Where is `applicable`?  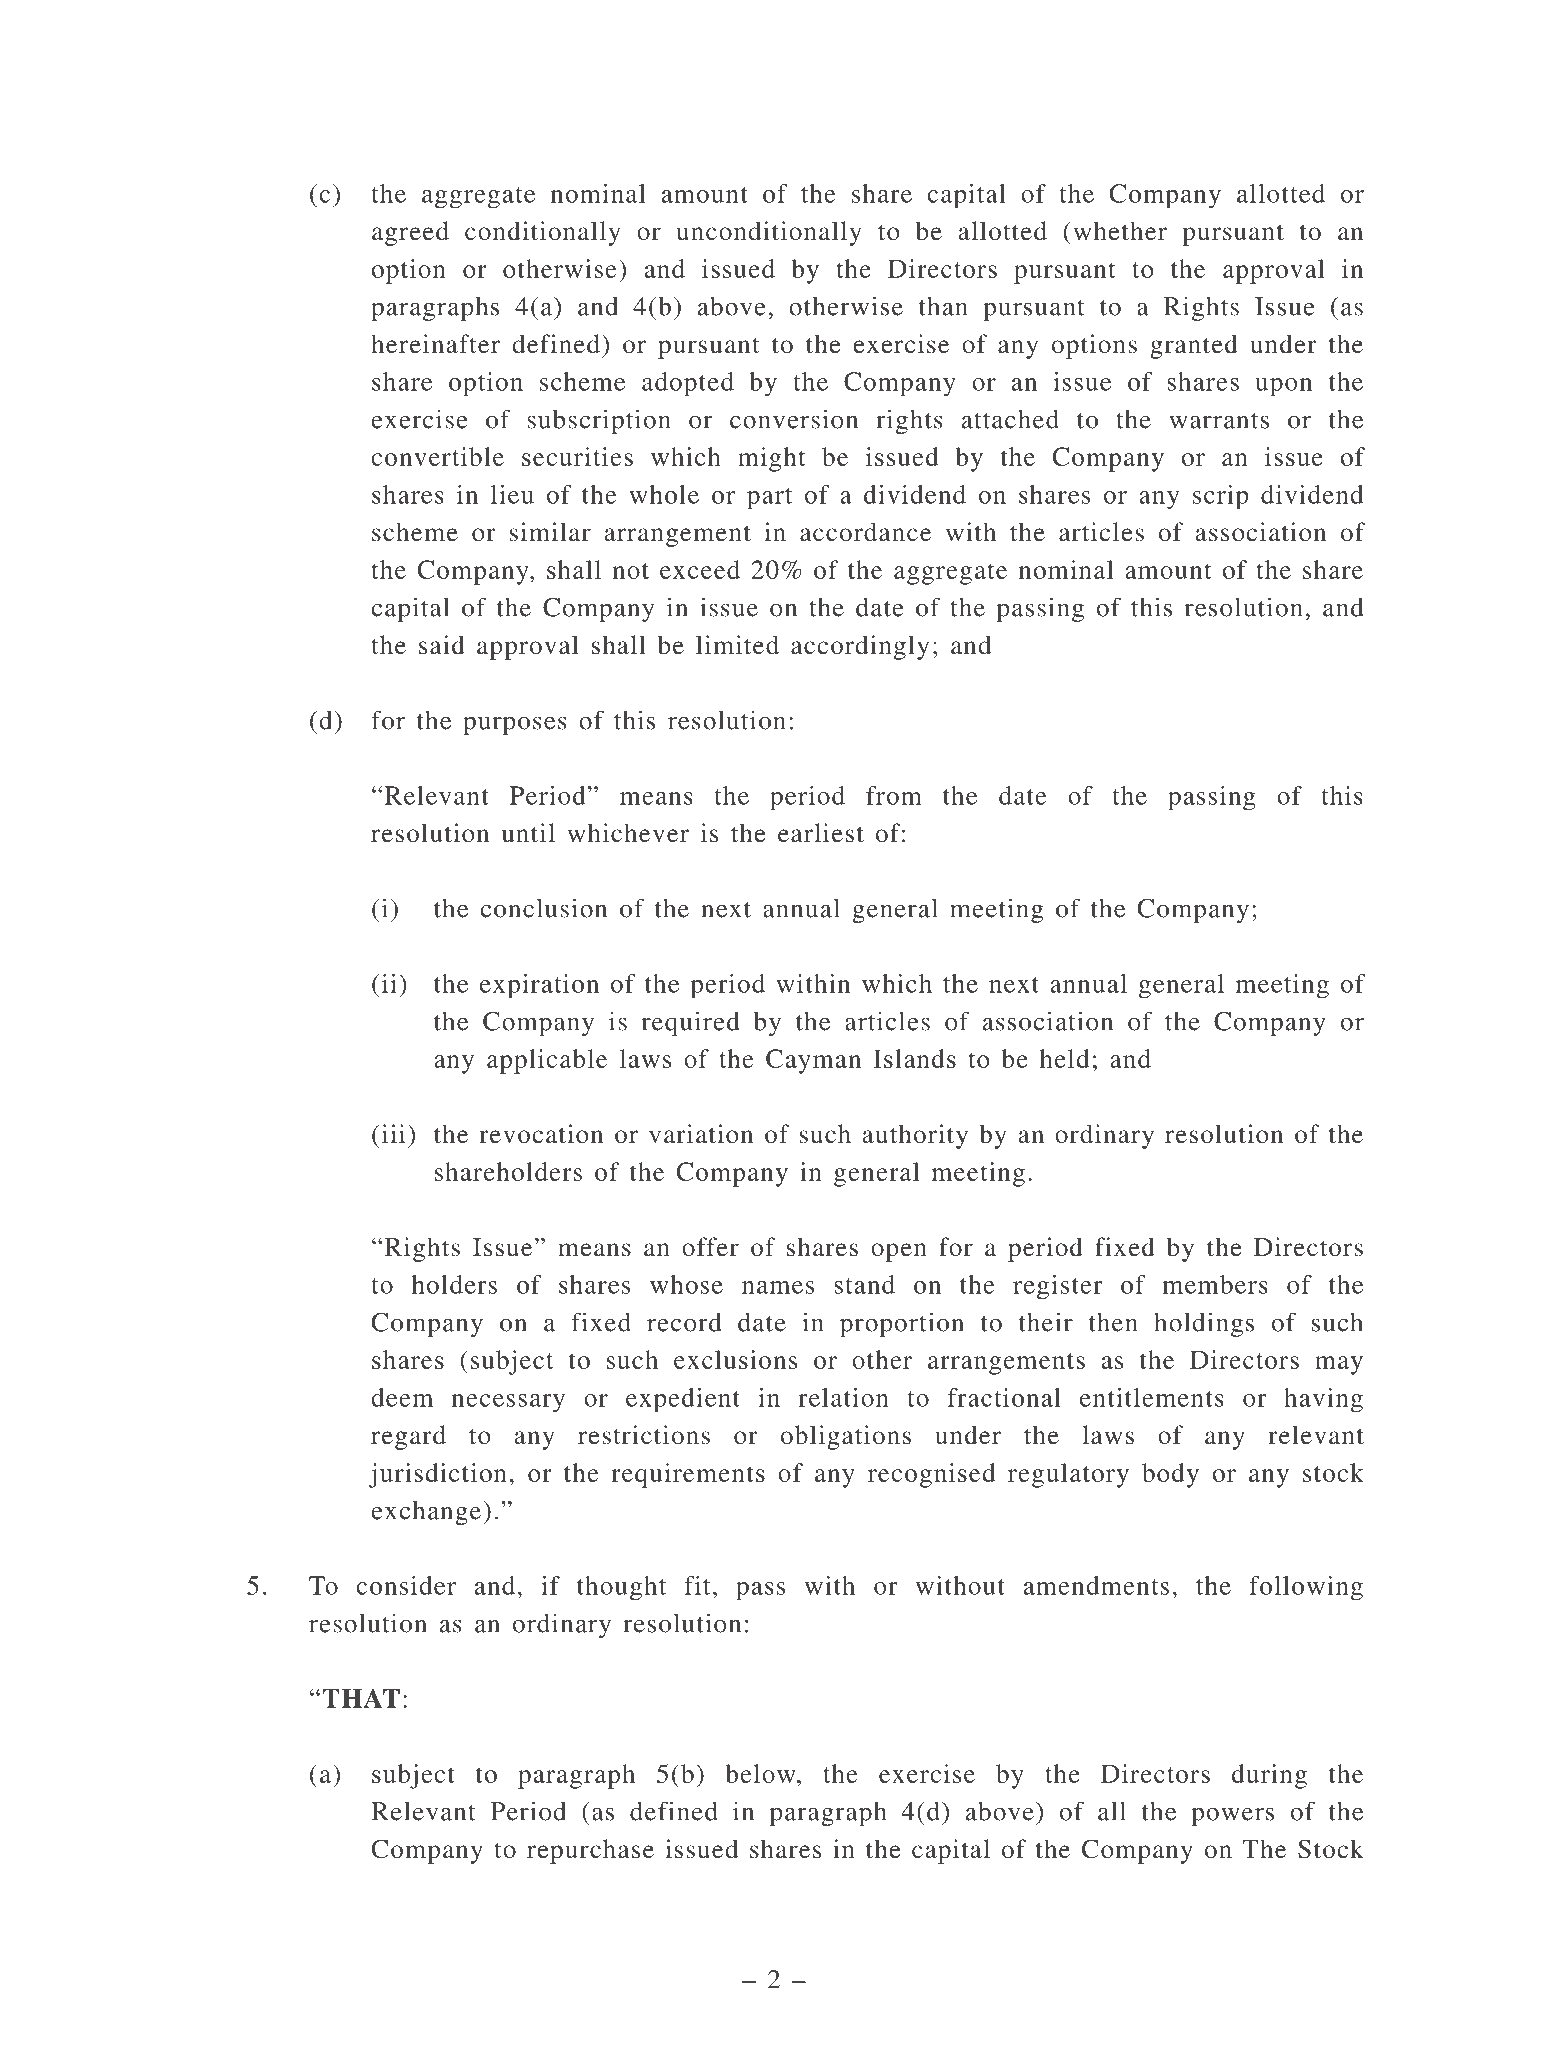
applicable is located at coordinates (547, 1061).
